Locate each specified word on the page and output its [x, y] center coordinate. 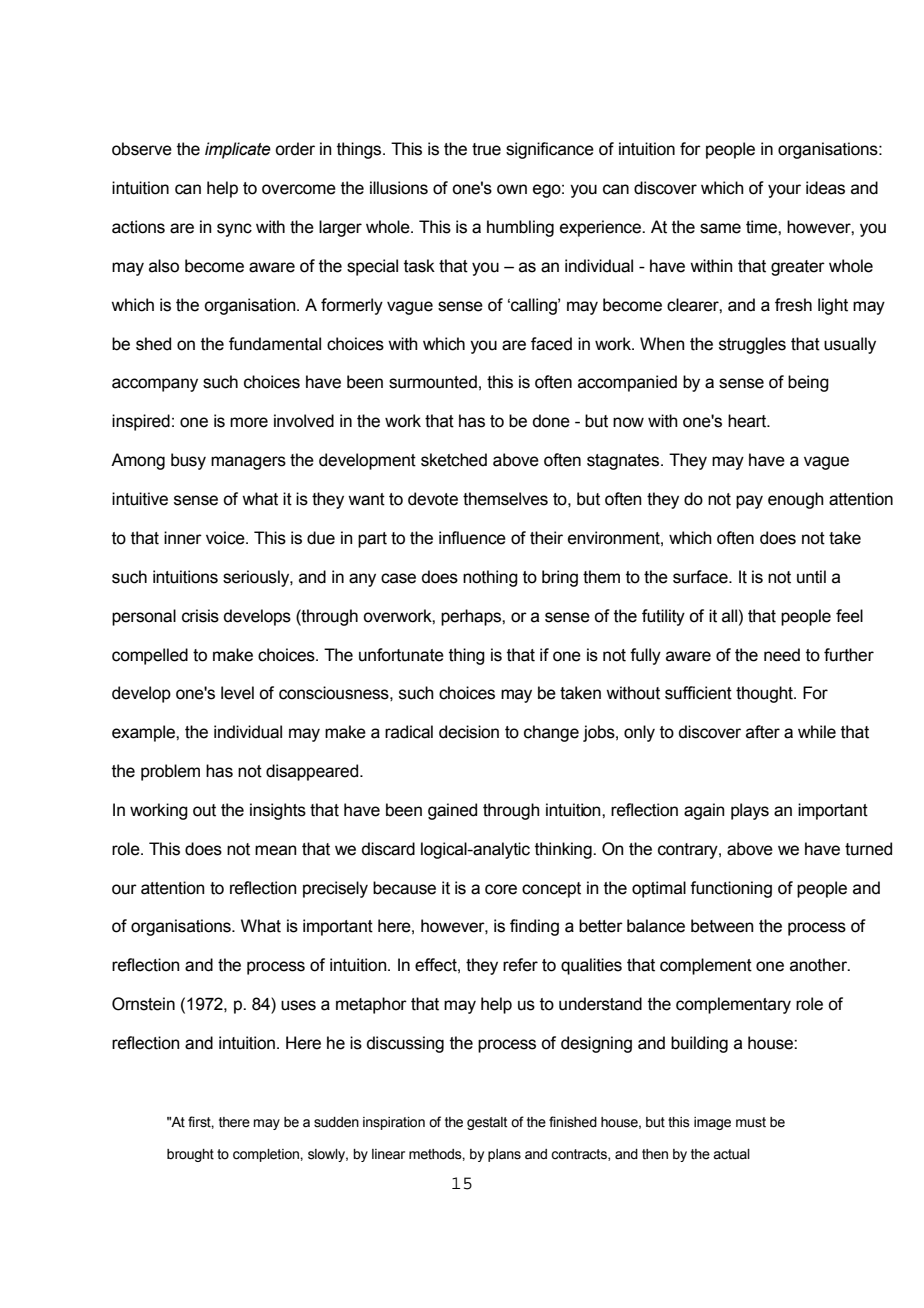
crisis [200, 616]
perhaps [472, 617]
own [512, 189]
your [784, 191]
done [551, 421]
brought [190, 1155]
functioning [731, 889]
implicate [238, 150]
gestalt [487, 1123]
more [249, 422]
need [782, 655]
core [501, 889]
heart [748, 421]
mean [276, 850]
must [751, 1122]
